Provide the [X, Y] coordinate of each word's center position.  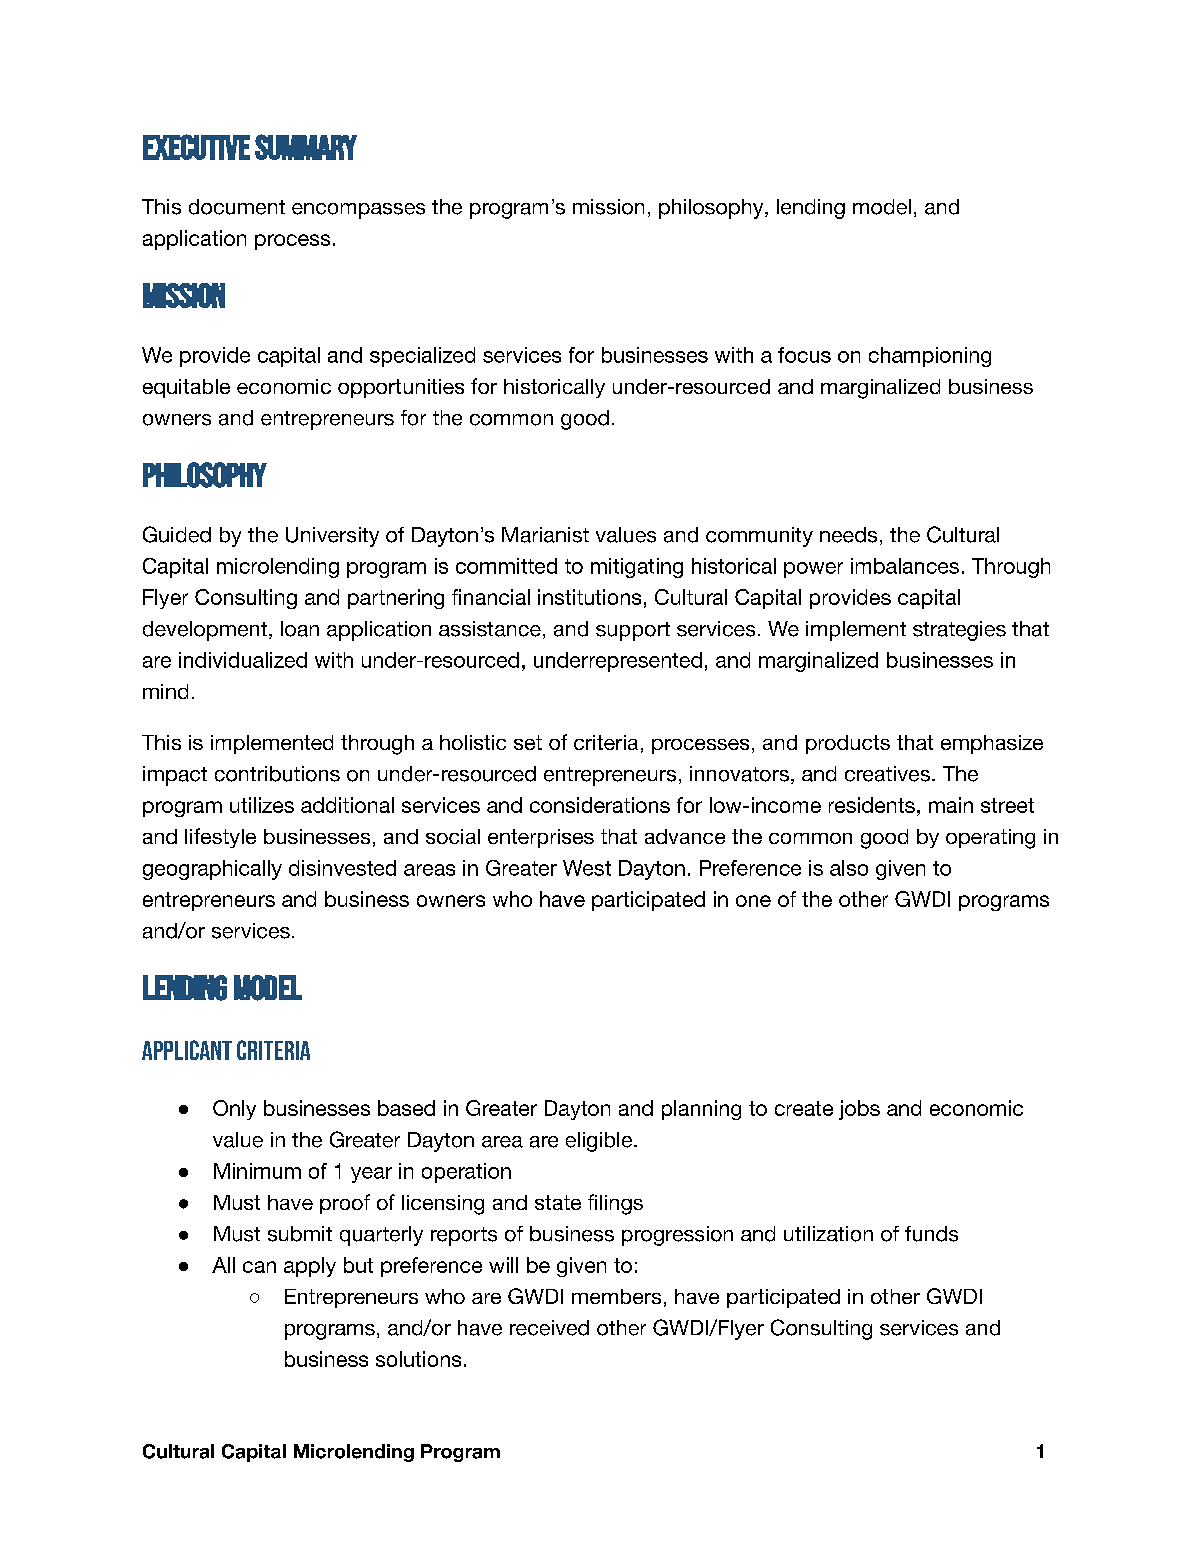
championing [930, 357]
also [849, 868]
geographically [212, 870]
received [549, 1328]
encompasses [358, 211]
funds [931, 1234]
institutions [589, 597]
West [587, 868]
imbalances [905, 566]
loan [300, 629]
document [237, 207]
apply [310, 1267]
